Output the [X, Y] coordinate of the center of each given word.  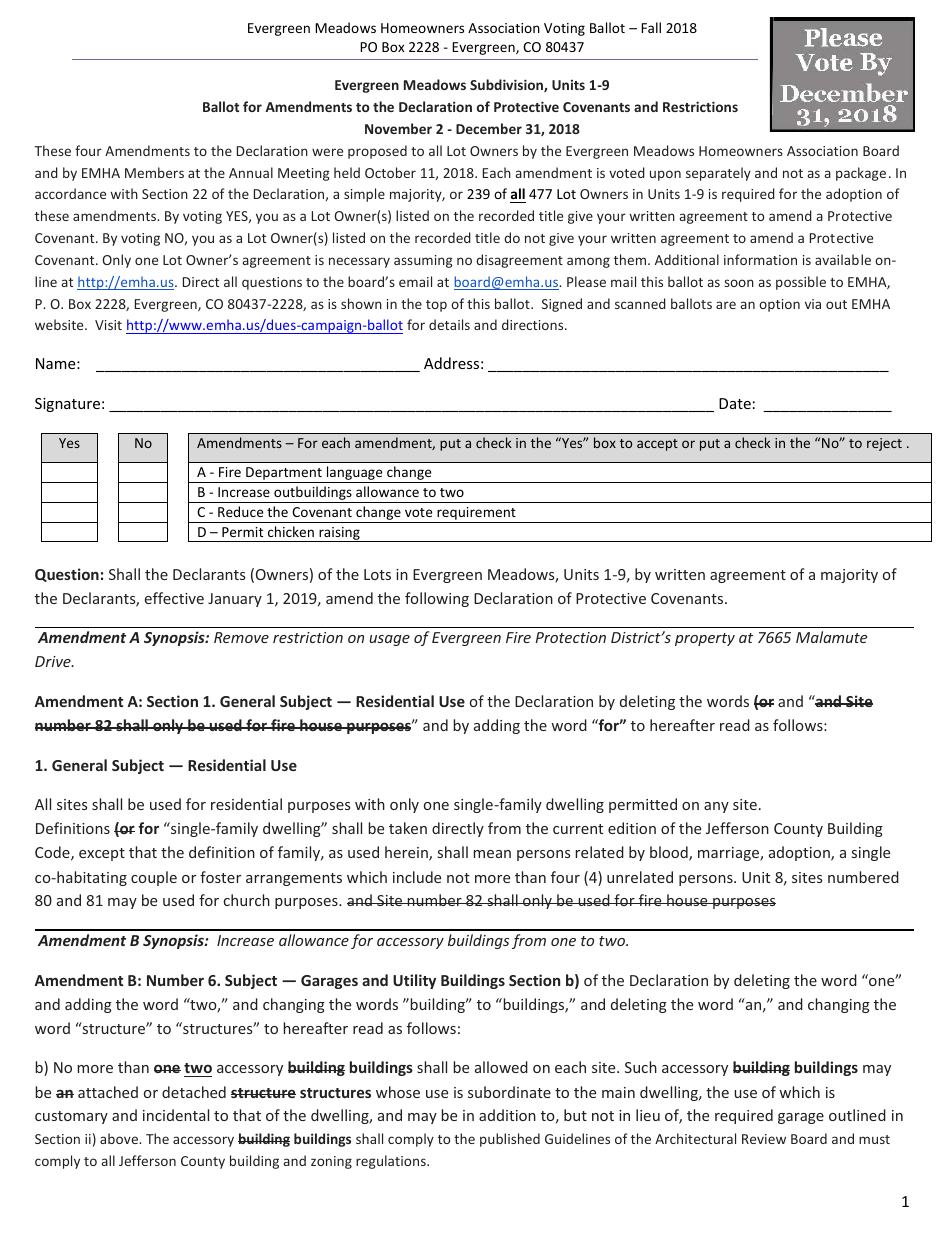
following [437, 599]
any [716, 807]
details [449, 324]
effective [174, 598]
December [489, 128]
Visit [108, 325]
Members [154, 172]
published [510, 1140]
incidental [176, 1115]
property [705, 639]
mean [492, 854]
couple [154, 878]
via [813, 304]
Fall [651, 27]
